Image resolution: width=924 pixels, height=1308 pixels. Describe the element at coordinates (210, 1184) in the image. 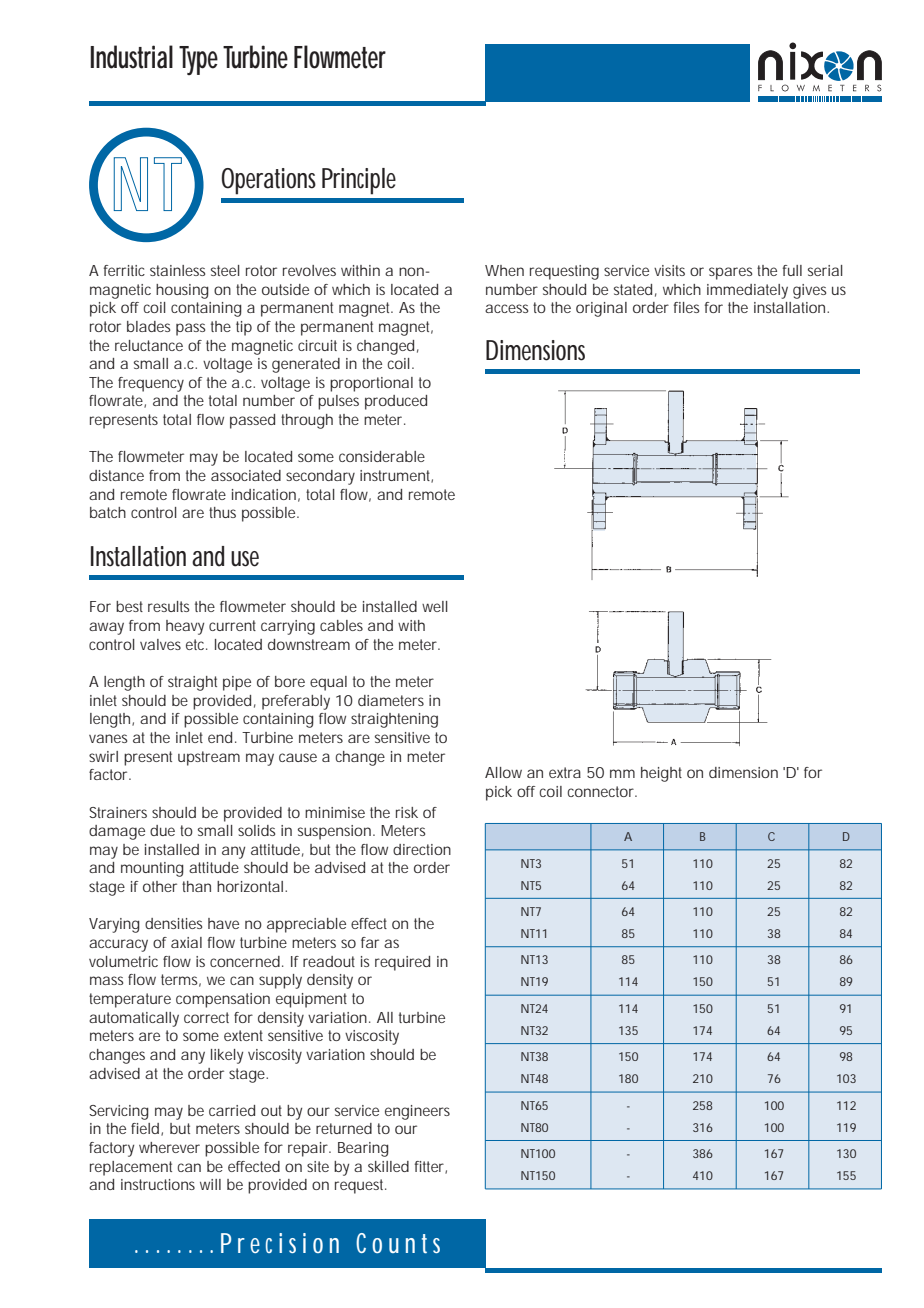

I see `will` at that location.
